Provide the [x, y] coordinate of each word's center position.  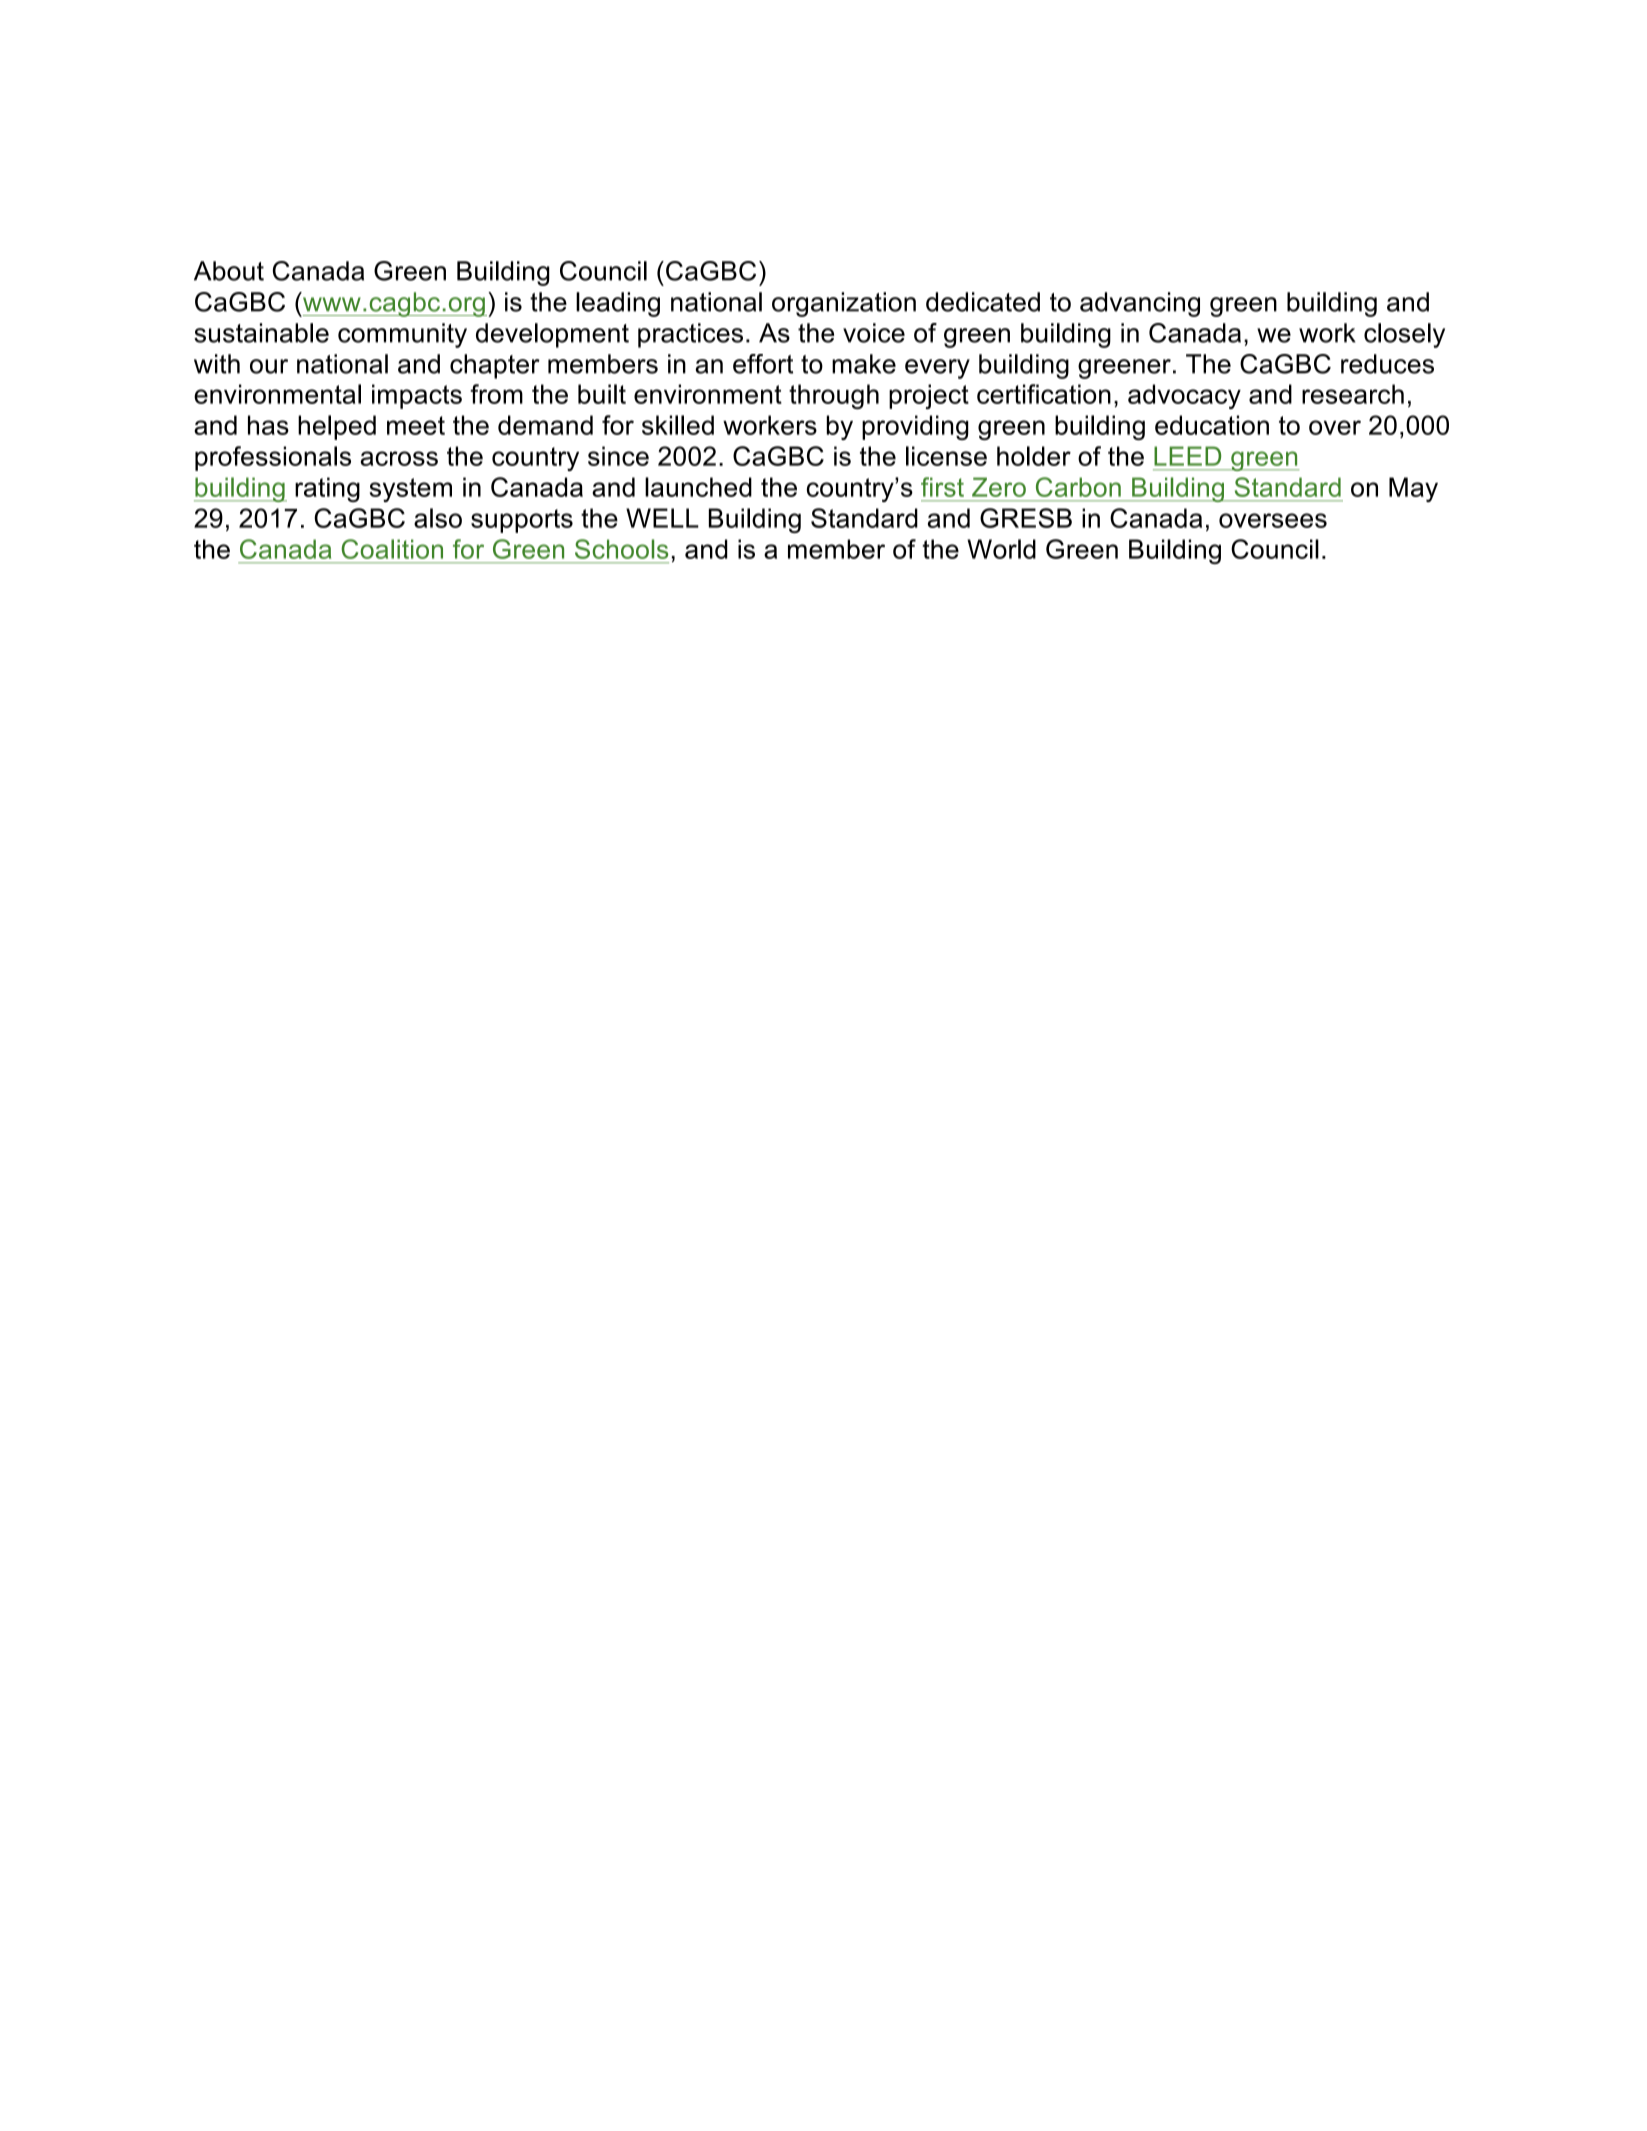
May [1413, 489]
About [229, 271]
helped [337, 427]
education [1212, 425]
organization [844, 304]
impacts [417, 396]
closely [1404, 335]
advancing [1140, 304]
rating [327, 489]
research [1353, 394]
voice [874, 333]
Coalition [392, 549]
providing [915, 427]
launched [698, 487]
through [834, 396]
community [402, 335]
